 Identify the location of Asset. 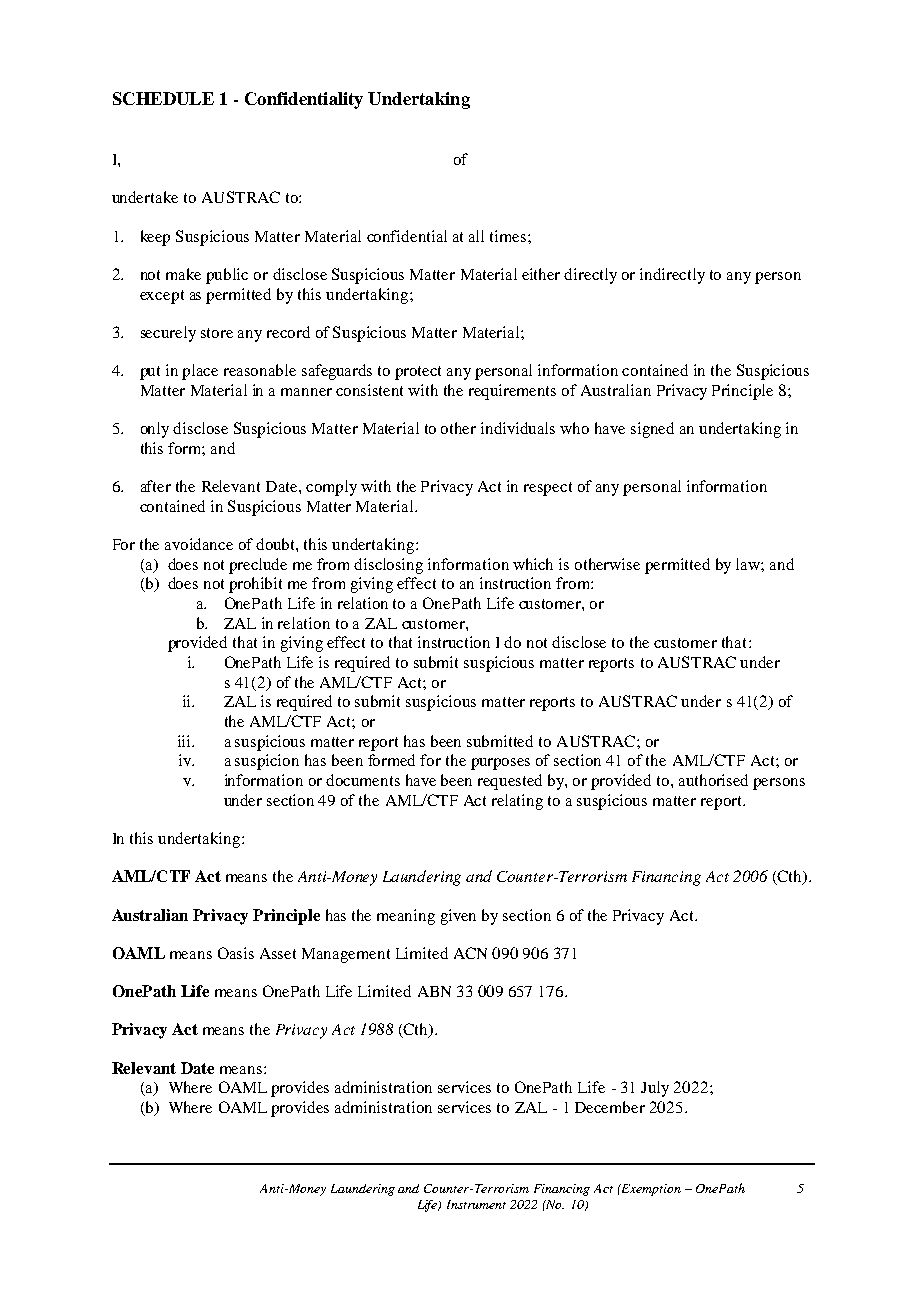
(278, 953).
